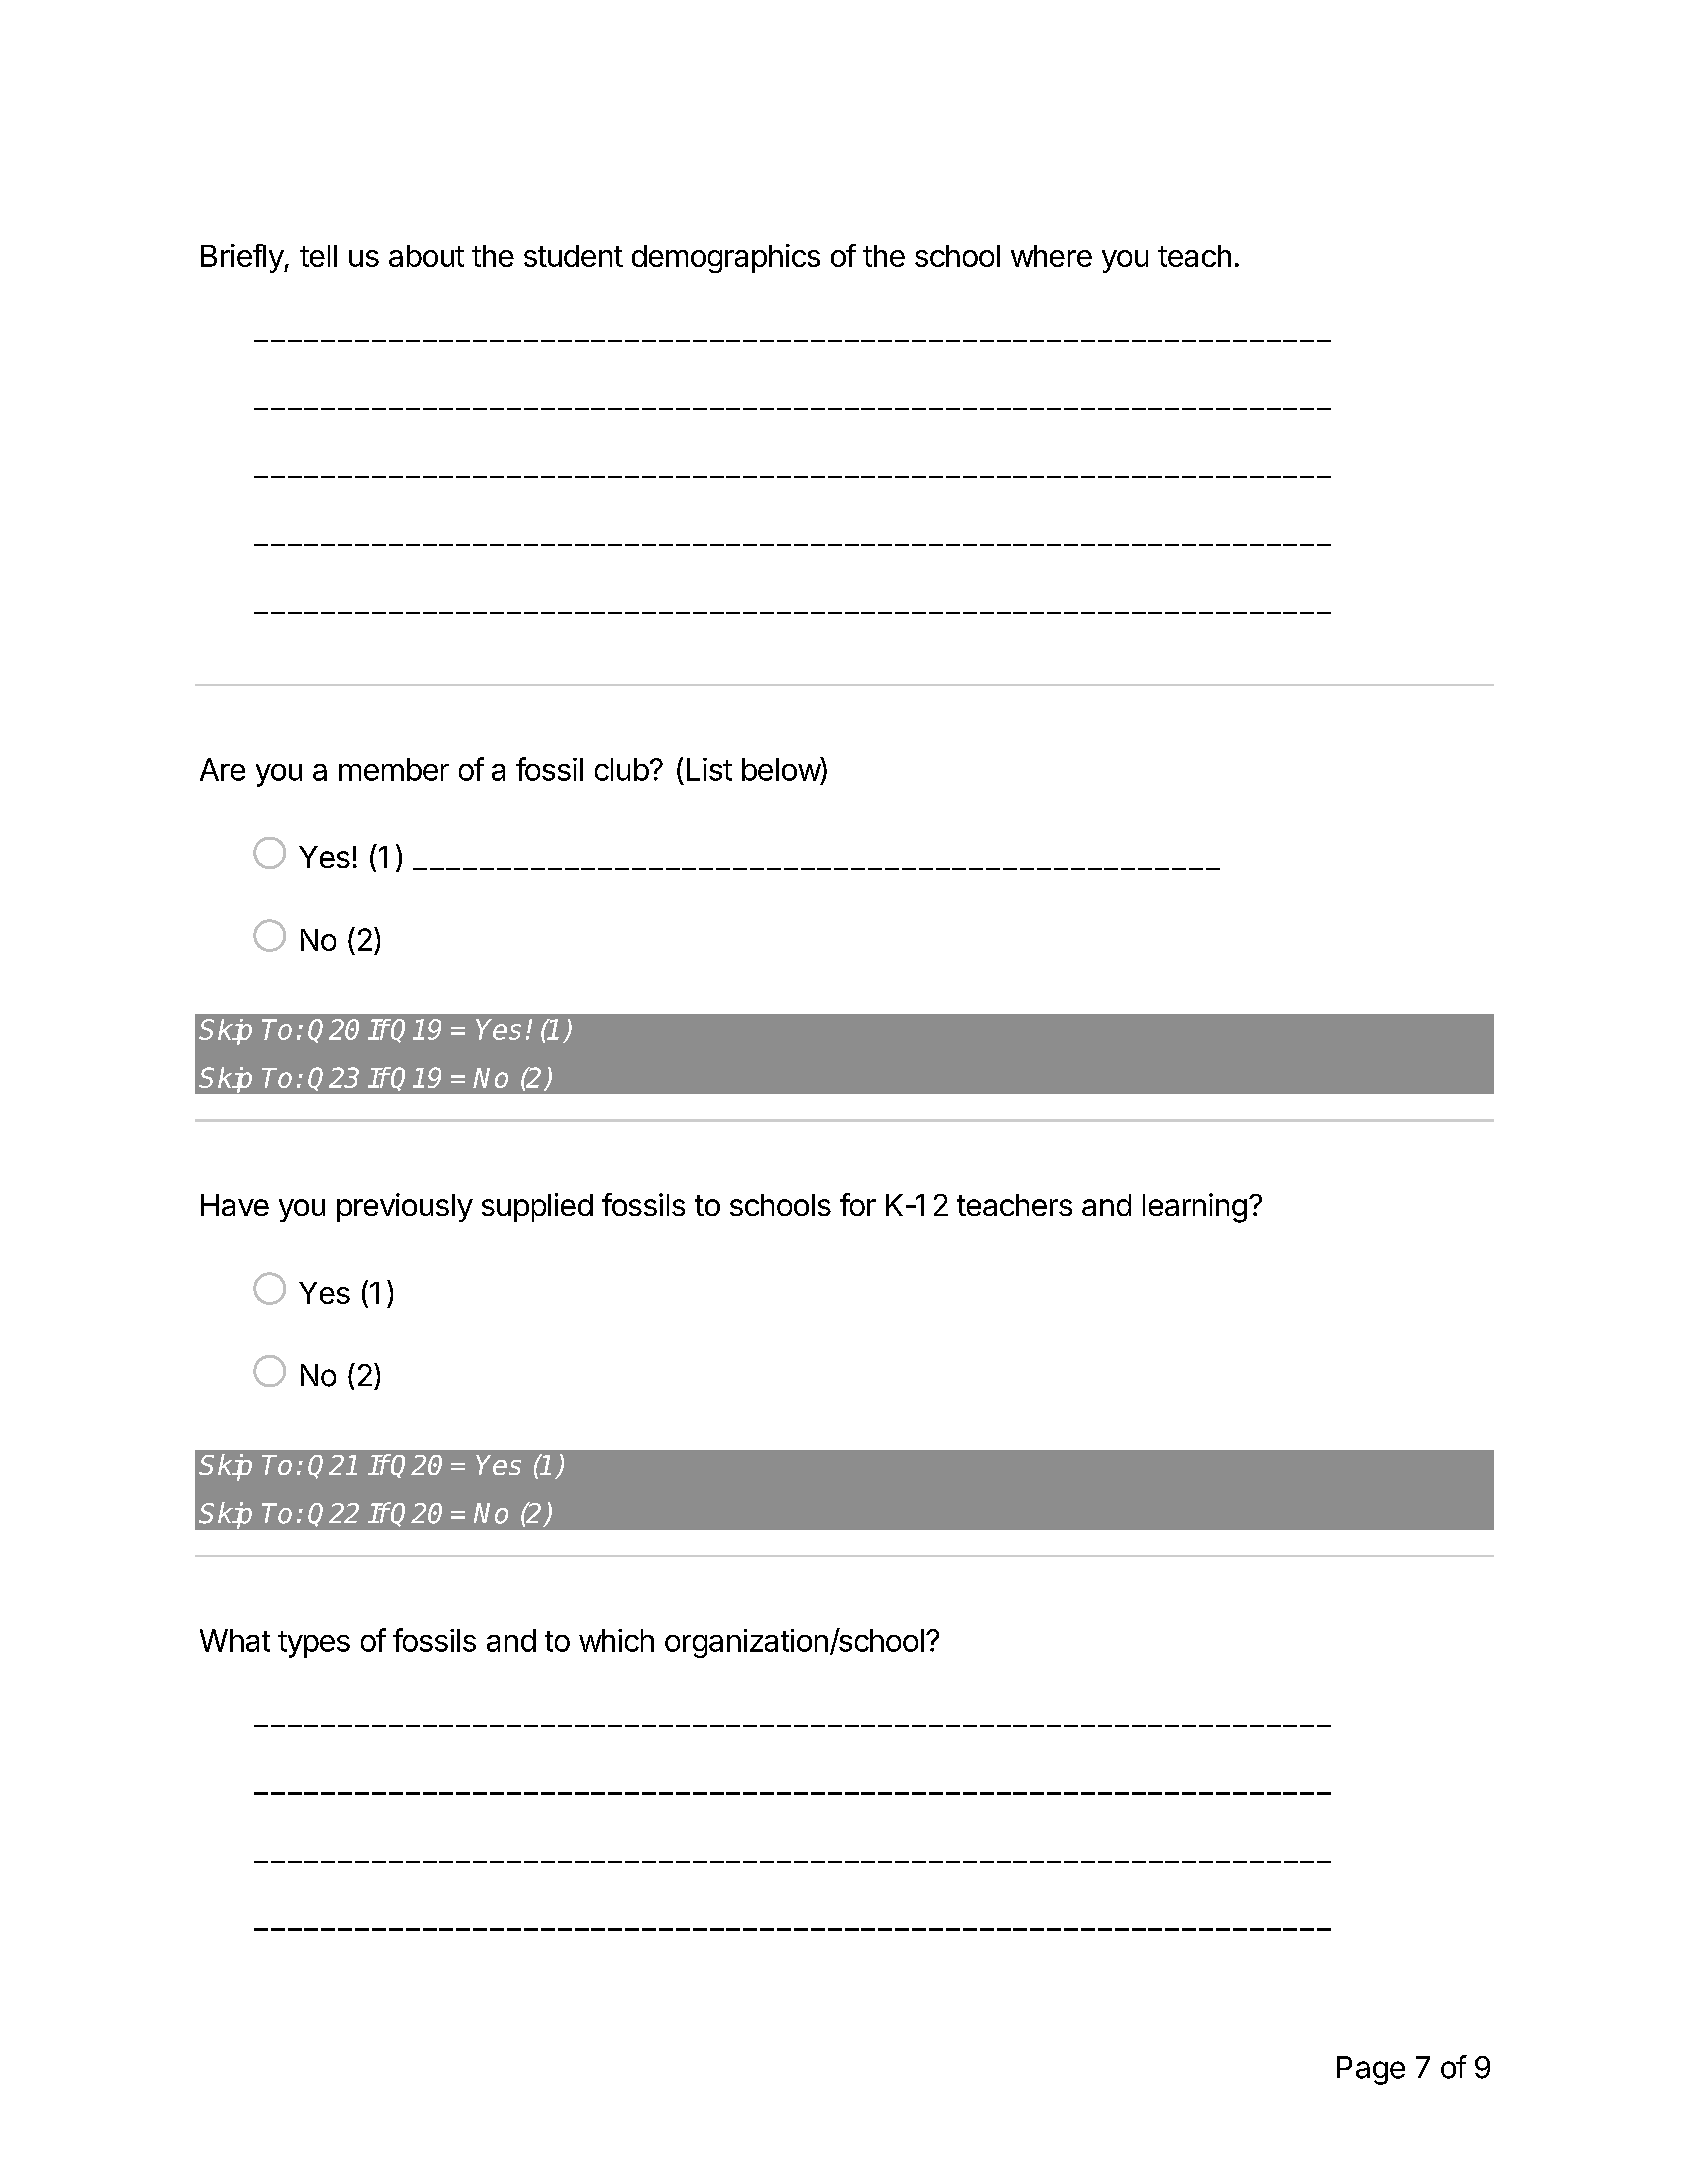 This page has width=1688, height=2184. Describe the element at coordinates (405, 1207) in the page. I see `previously` at that location.
